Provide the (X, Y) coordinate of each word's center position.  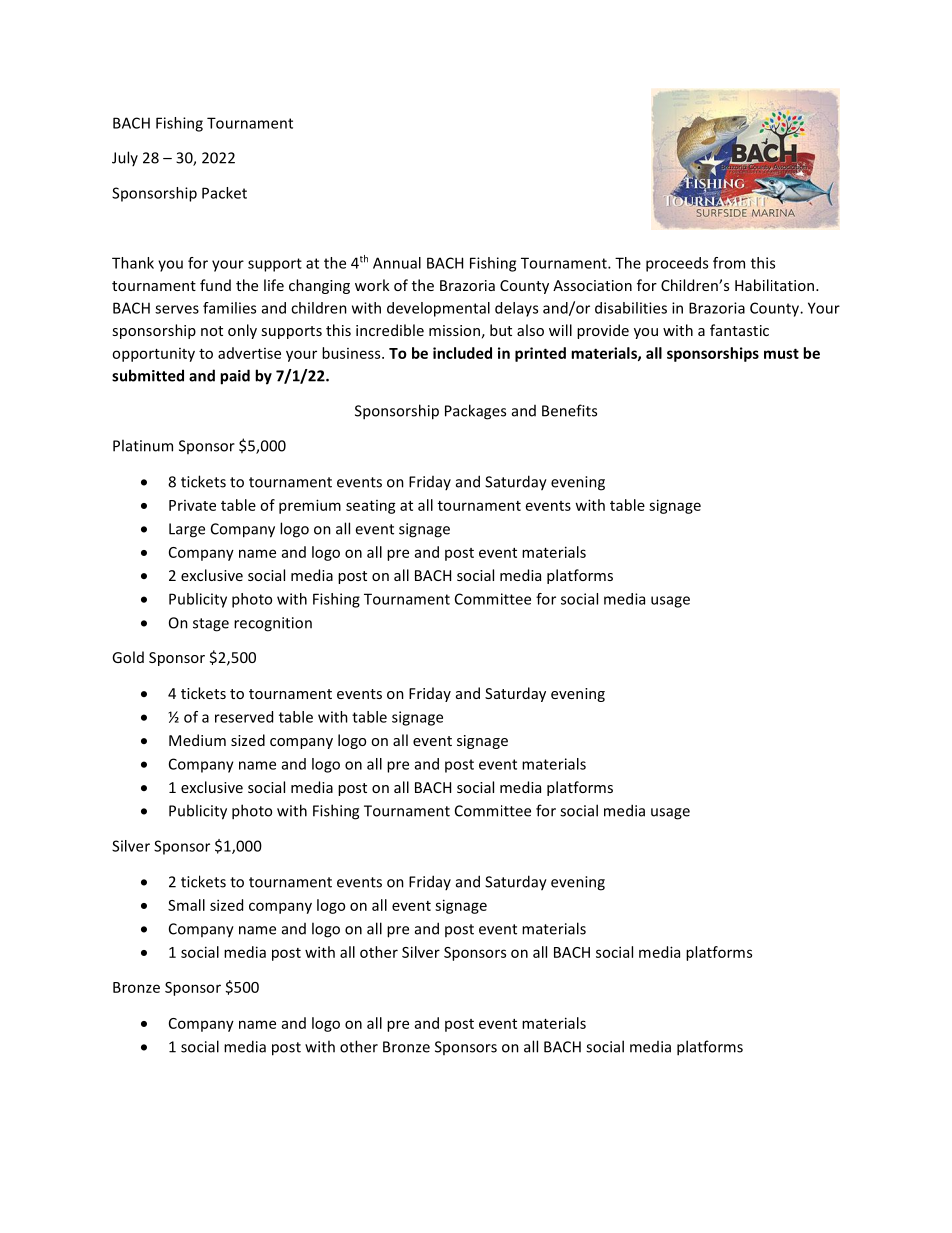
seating (371, 507)
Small (186, 905)
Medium (197, 740)
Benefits (569, 410)
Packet (224, 193)
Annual (397, 263)
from (729, 263)
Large (187, 530)
